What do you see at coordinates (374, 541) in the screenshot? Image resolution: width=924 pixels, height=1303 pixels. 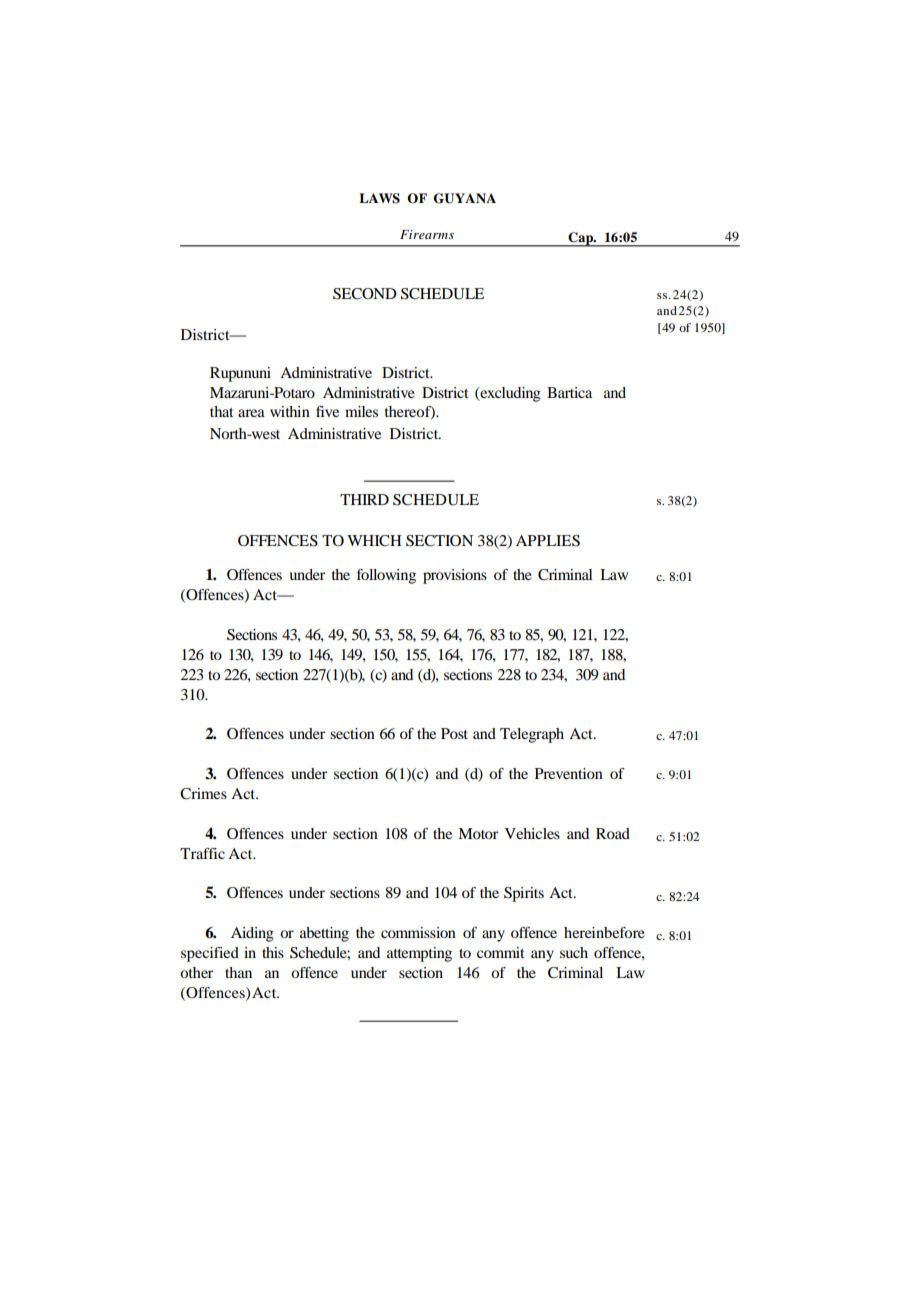 I see `WHICH` at bounding box center [374, 541].
